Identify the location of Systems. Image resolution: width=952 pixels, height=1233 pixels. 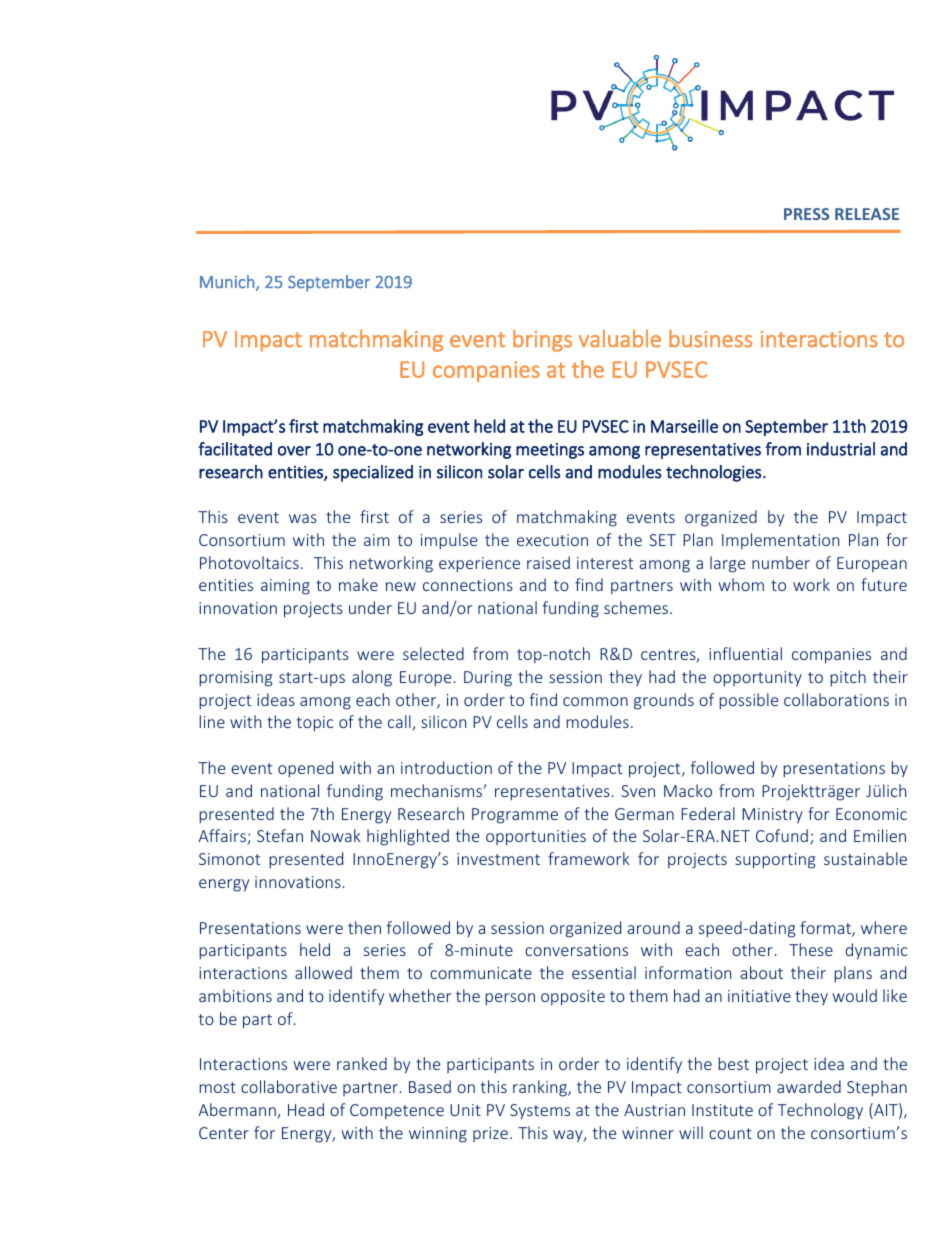
(540, 1112).
